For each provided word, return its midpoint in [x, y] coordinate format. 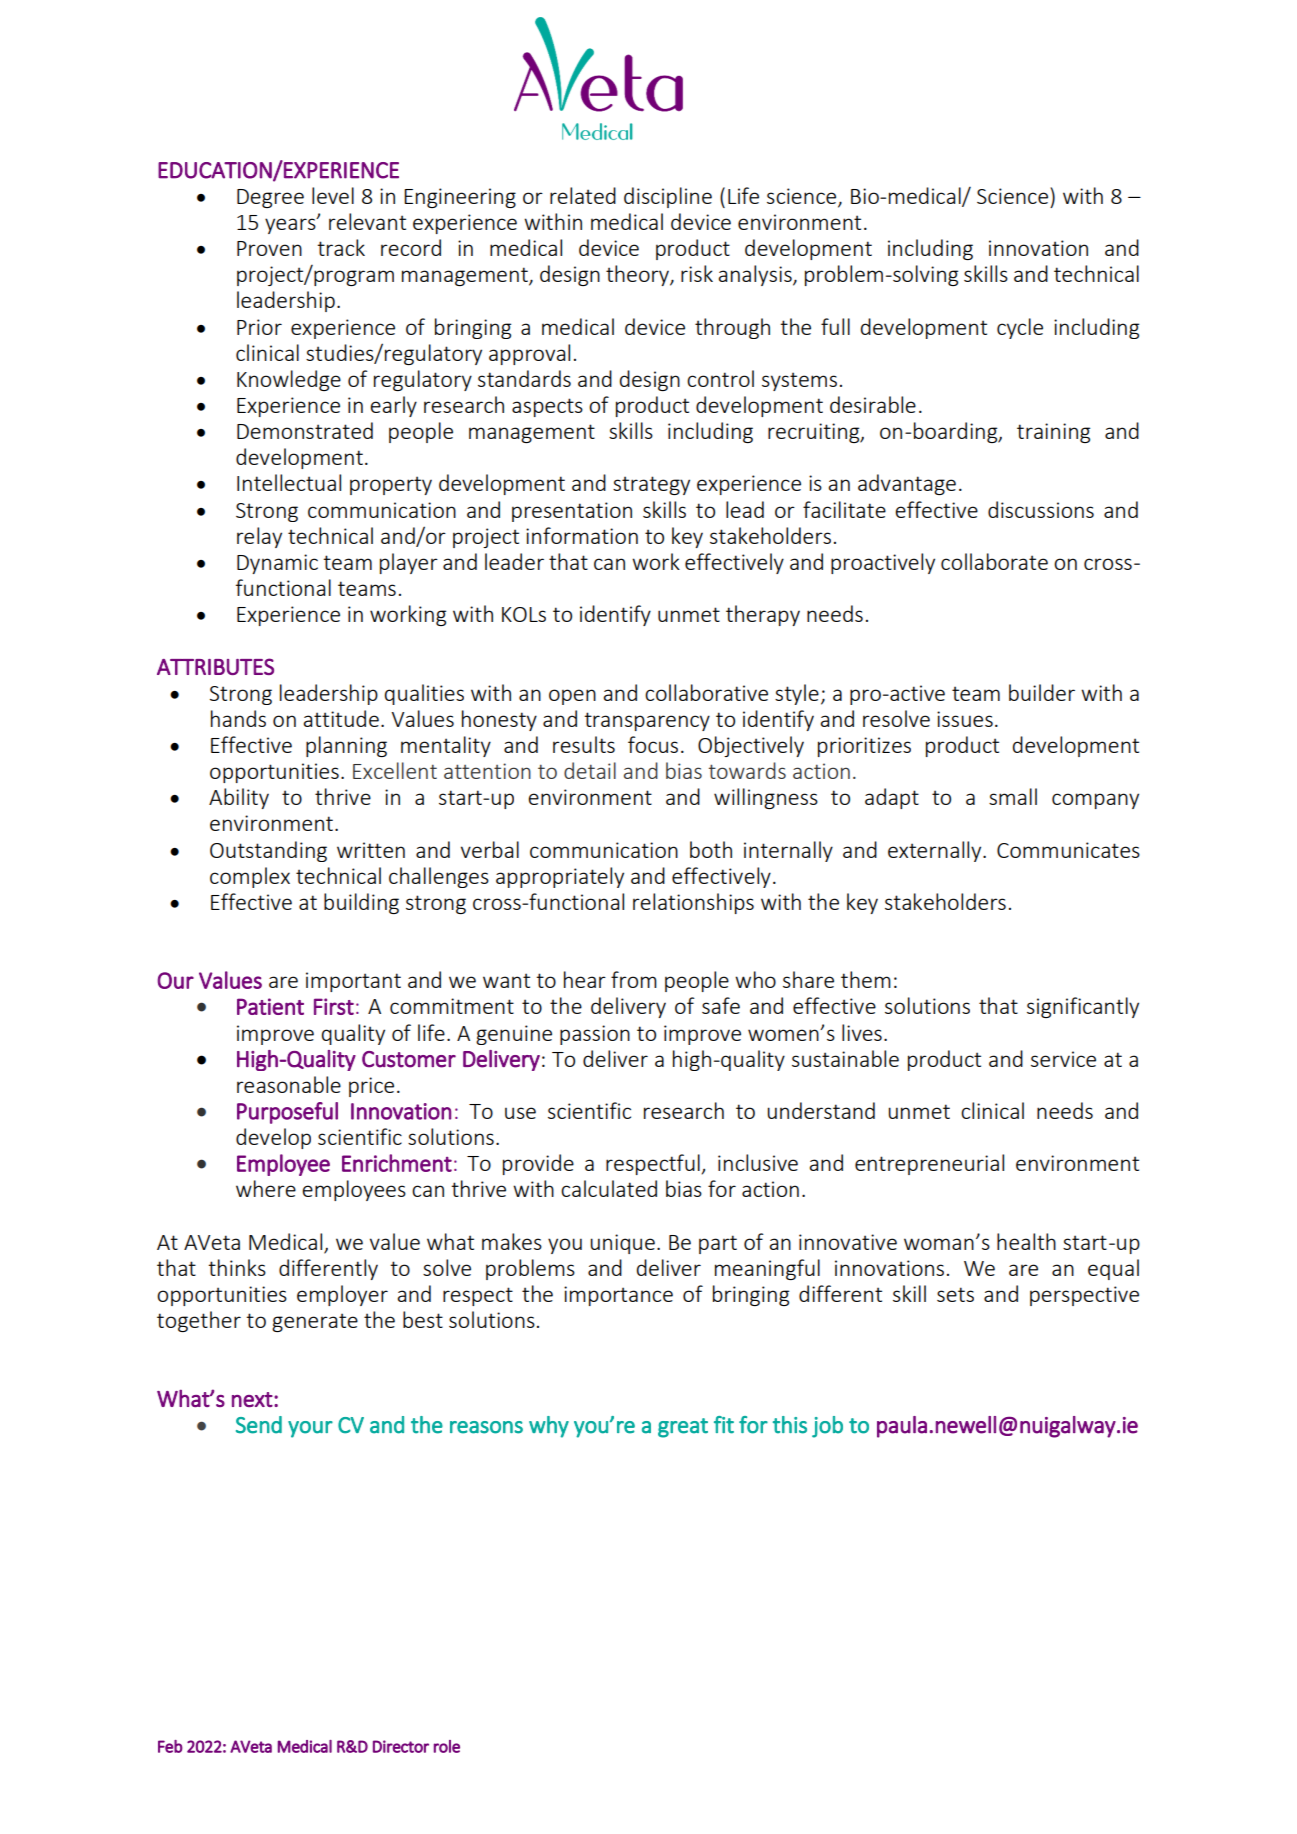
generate [315, 1322]
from [634, 979]
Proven [269, 248]
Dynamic [277, 564]
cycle [1020, 328]
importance [618, 1296]
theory [638, 275]
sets [955, 1294]
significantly [1083, 1007]
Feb [170, 1746]
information [582, 535]
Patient [270, 1006]
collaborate [994, 561]
